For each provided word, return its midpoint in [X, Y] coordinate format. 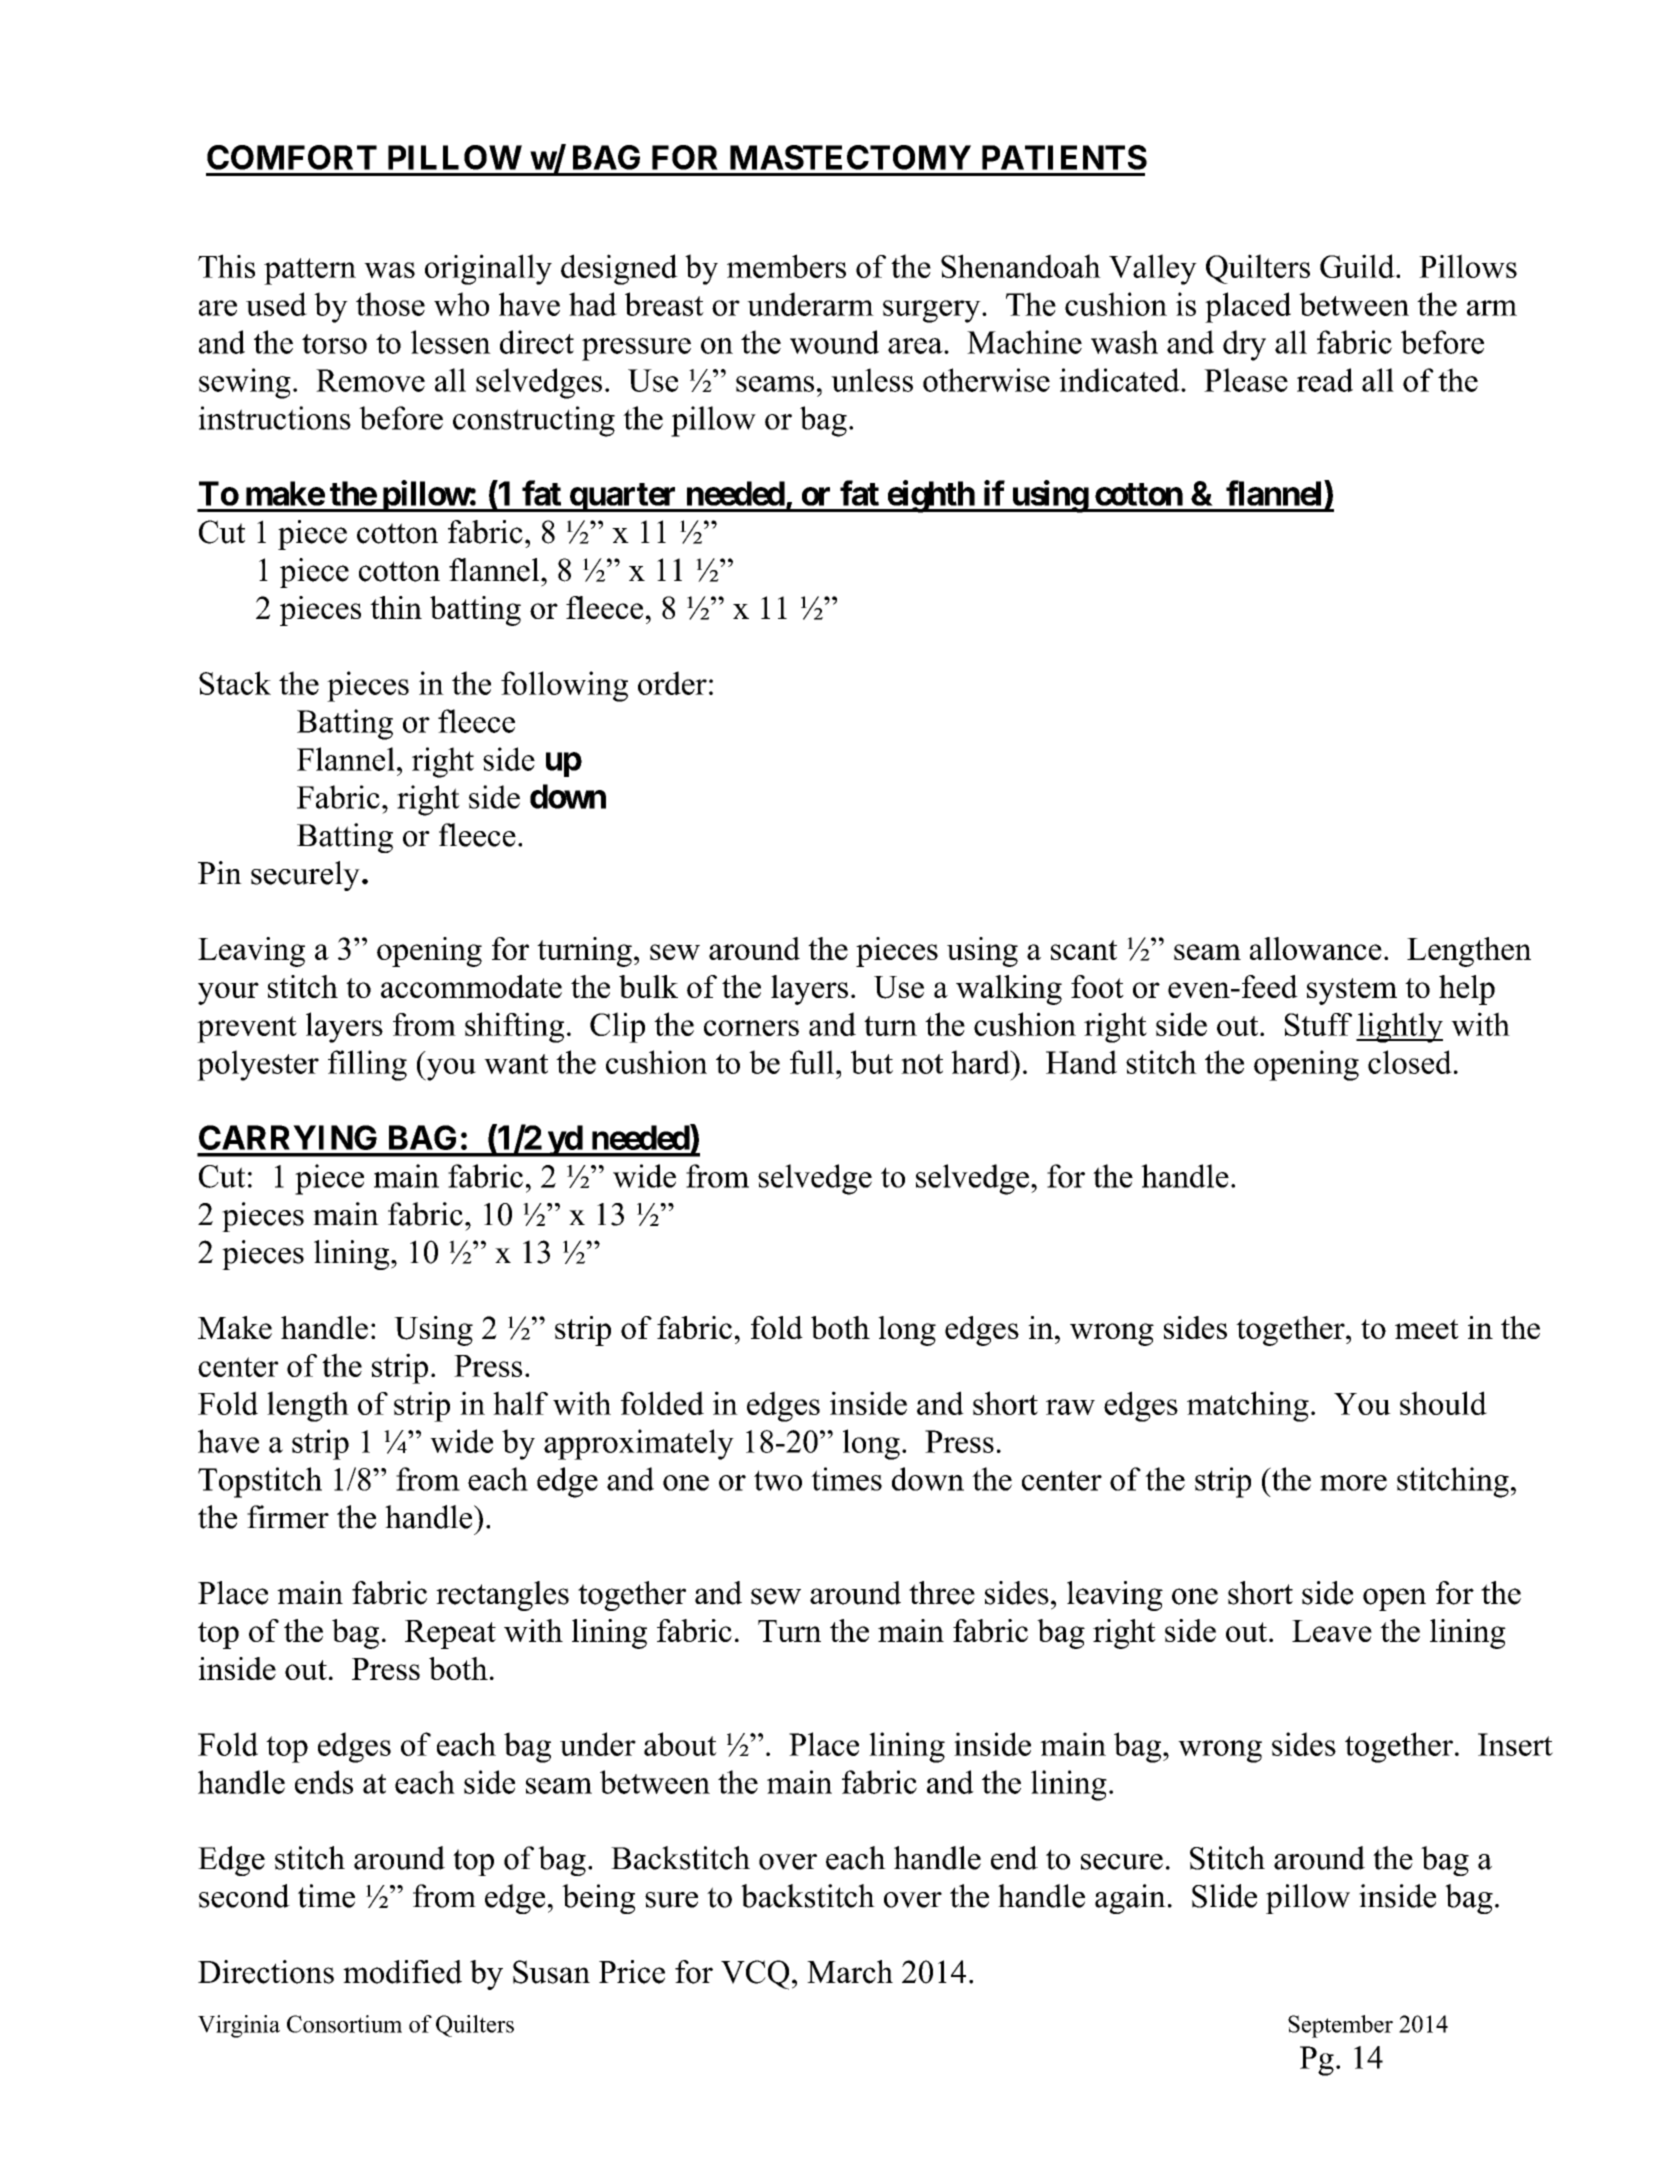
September [1340, 2026]
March [850, 1972]
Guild [1358, 266]
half [520, 1403]
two [778, 1480]
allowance [1316, 948]
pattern [310, 271]
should [1443, 1403]
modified [402, 1972]
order [672, 683]
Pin [220, 872]
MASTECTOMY [850, 157]
